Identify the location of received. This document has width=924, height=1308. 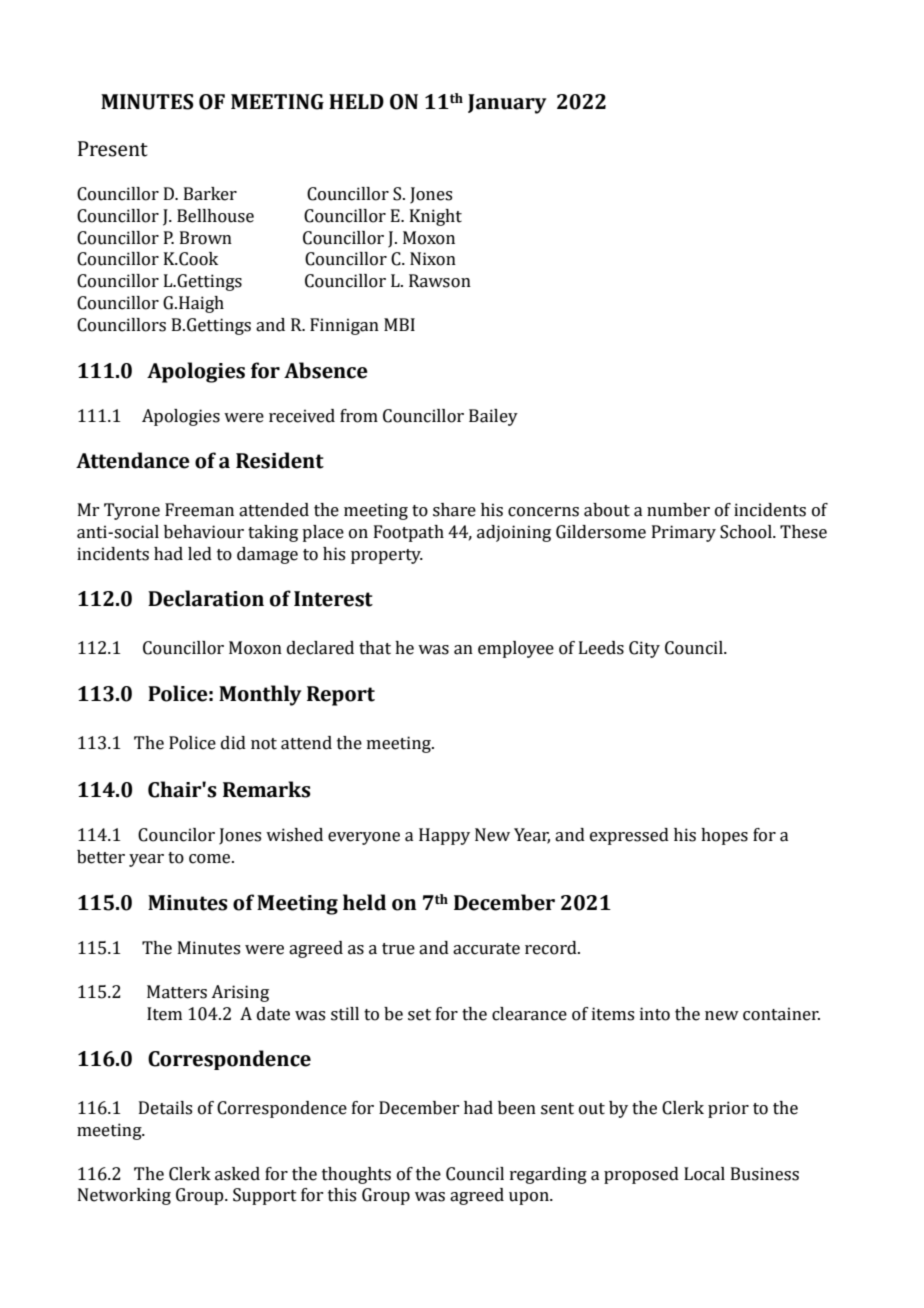
(302, 416).
